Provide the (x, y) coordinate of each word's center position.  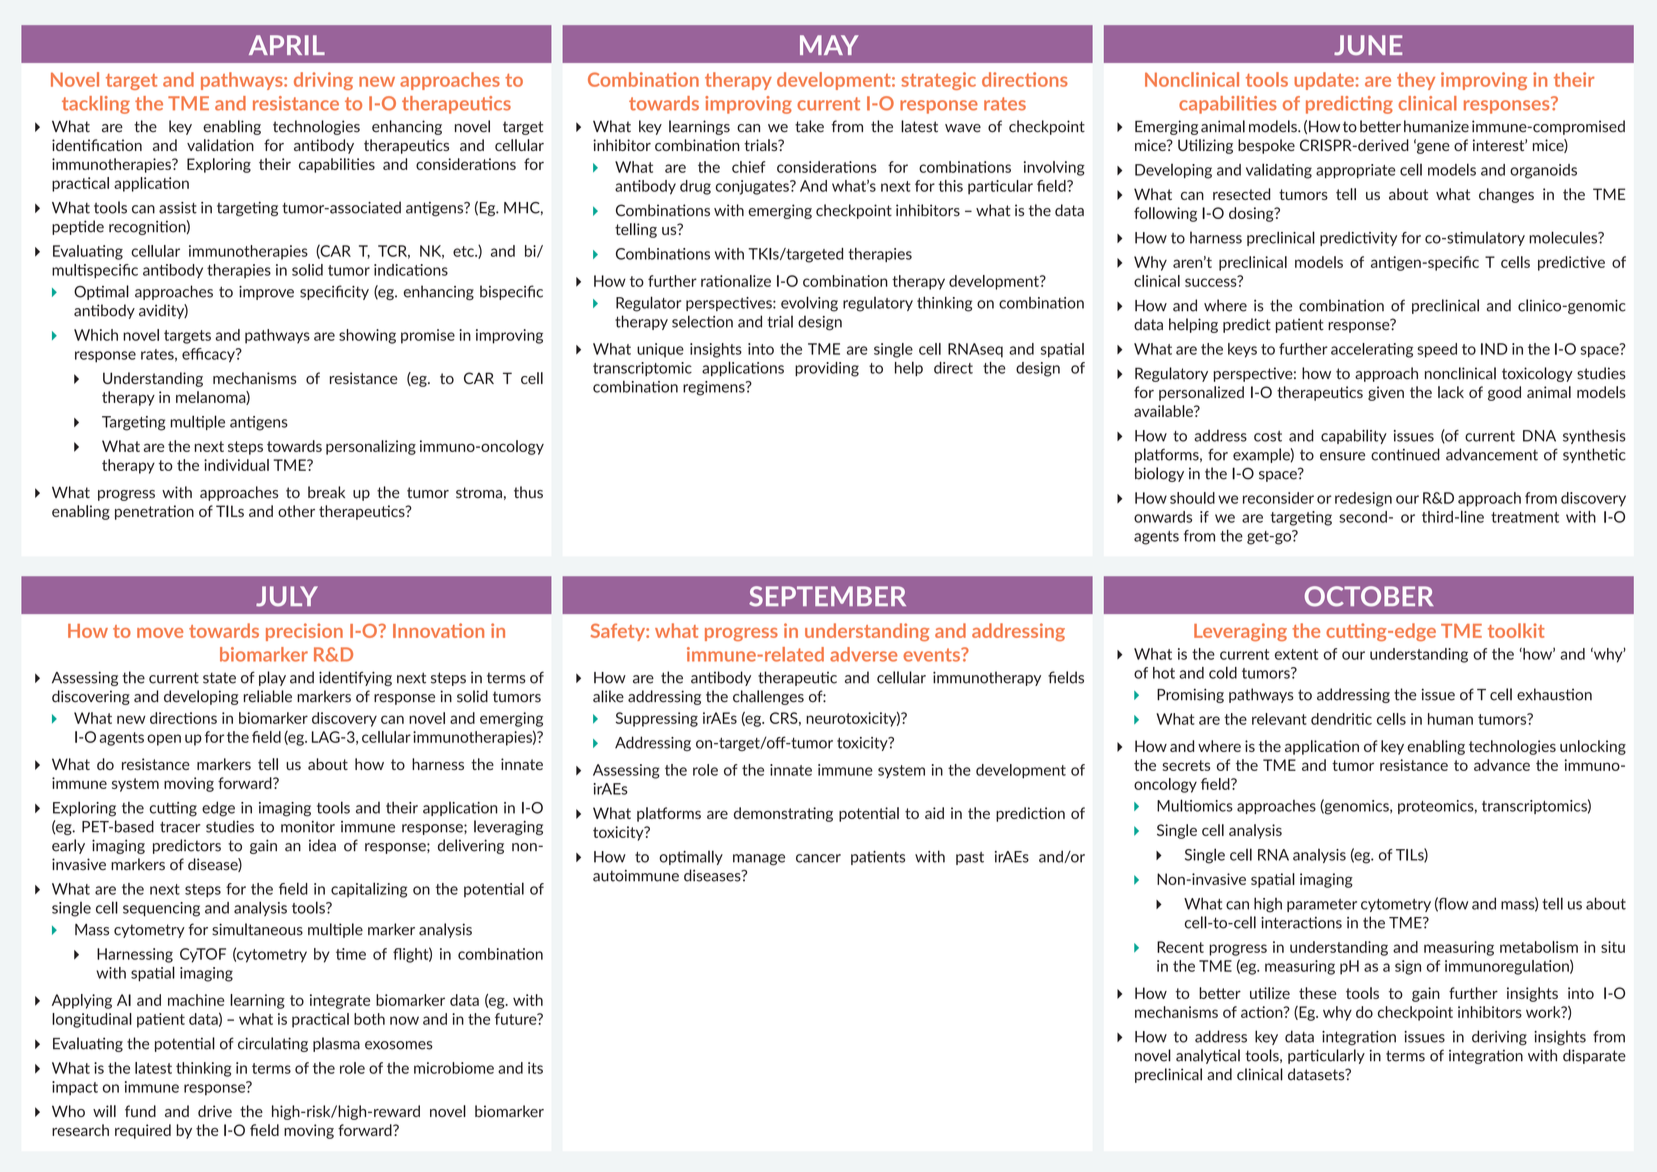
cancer (818, 858)
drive (215, 1111)
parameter (1322, 905)
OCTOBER (1369, 596)
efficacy (209, 355)
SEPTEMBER (827, 596)
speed (1437, 350)
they (1416, 81)
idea (322, 845)
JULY (287, 596)
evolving (809, 304)
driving (323, 81)
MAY (829, 45)
